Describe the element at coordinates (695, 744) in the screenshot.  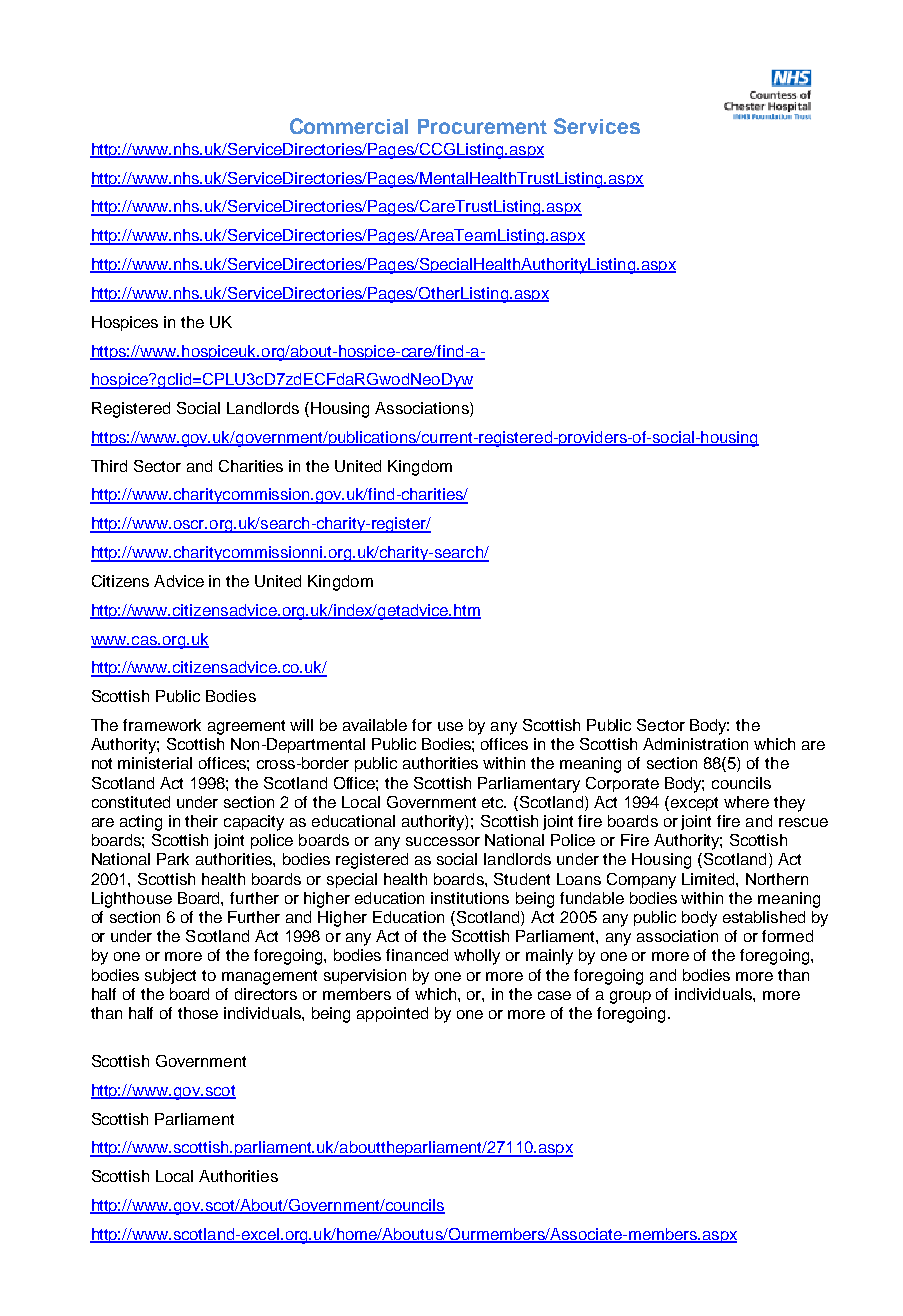
I see `Administration` at that location.
